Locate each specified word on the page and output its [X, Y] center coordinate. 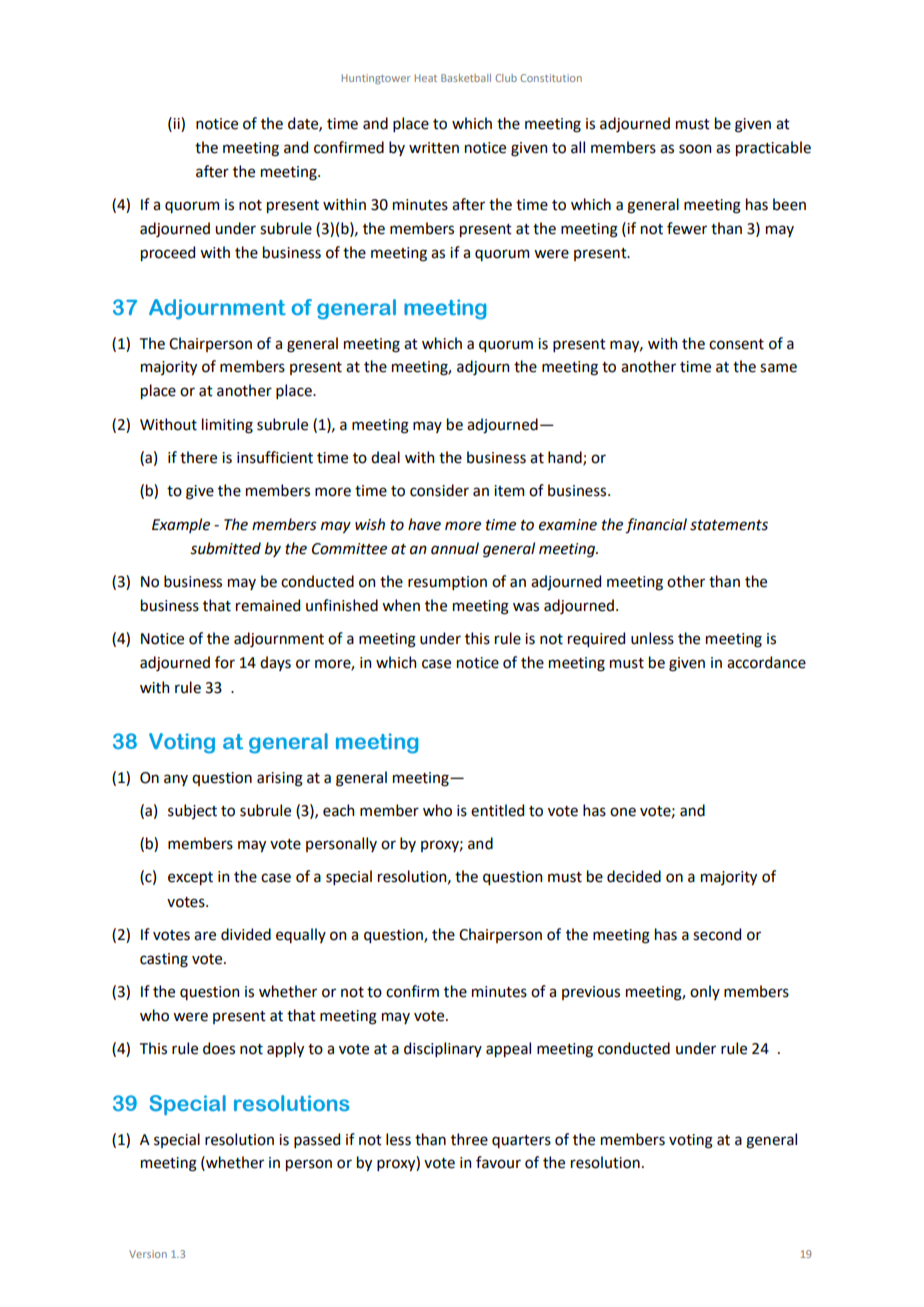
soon [695, 149]
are [205, 936]
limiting [227, 426]
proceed [168, 253]
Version [148, 1254]
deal [385, 457]
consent [736, 344]
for [225, 662]
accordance [766, 662]
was [526, 607]
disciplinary [443, 1049]
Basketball [466, 78]
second [717, 934]
